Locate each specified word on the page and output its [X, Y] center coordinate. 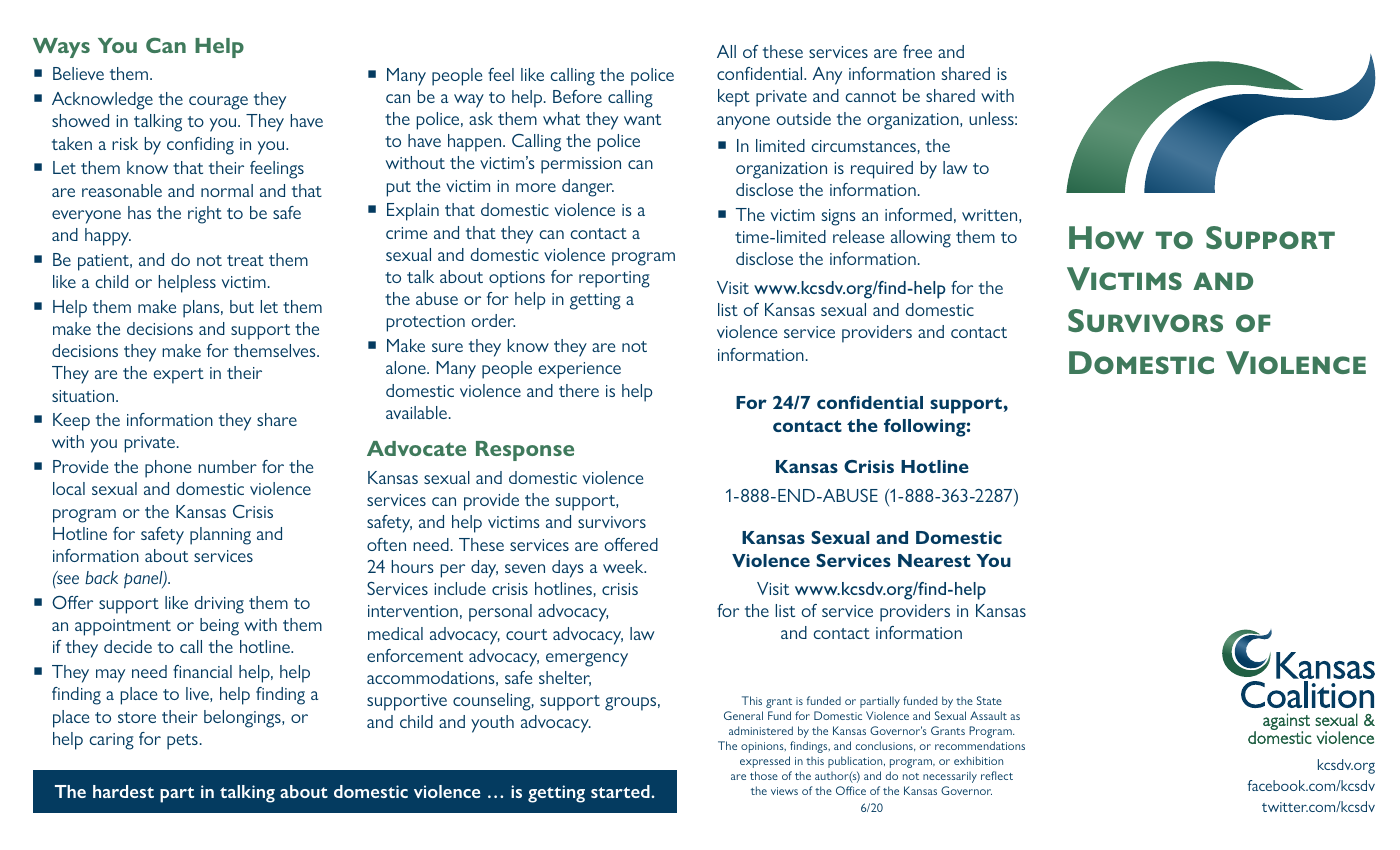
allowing [921, 239]
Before [577, 96]
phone [168, 469]
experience [579, 370]
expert [178, 376]
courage [218, 103]
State [989, 700]
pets [182, 742]
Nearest [934, 560]
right [205, 215]
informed [918, 214]
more [536, 187]
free [917, 51]
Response [525, 451]
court [526, 634]
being [219, 627]
